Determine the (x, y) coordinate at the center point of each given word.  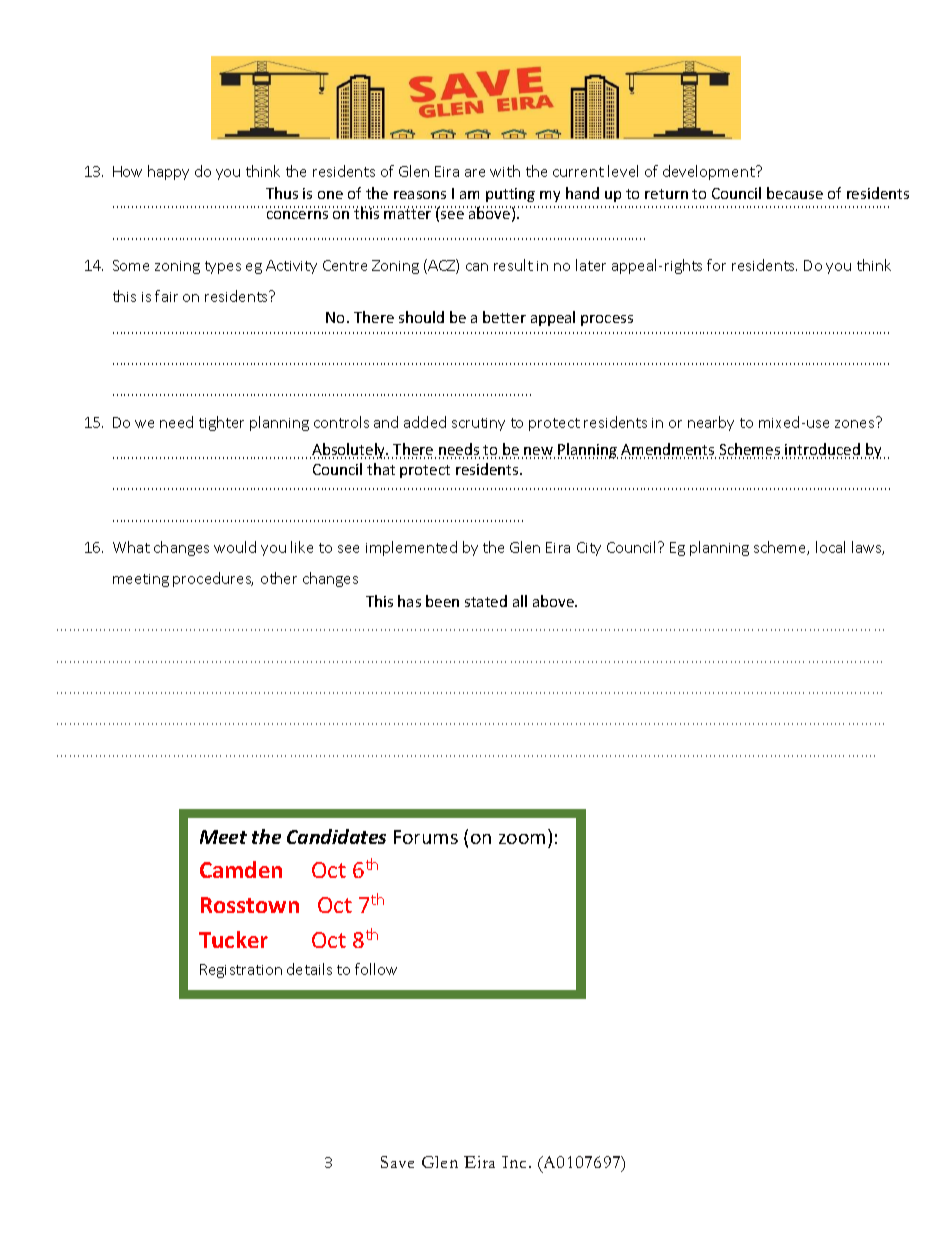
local (830, 547)
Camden (241, 869)
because (795, 193)
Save (397, 1162)
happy (168, 172)
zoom (522, 839)
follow (376, 969)
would (235, 547)
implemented (411, 548)
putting (510, 195)
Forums (426, 837)
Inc (514, 1162)
